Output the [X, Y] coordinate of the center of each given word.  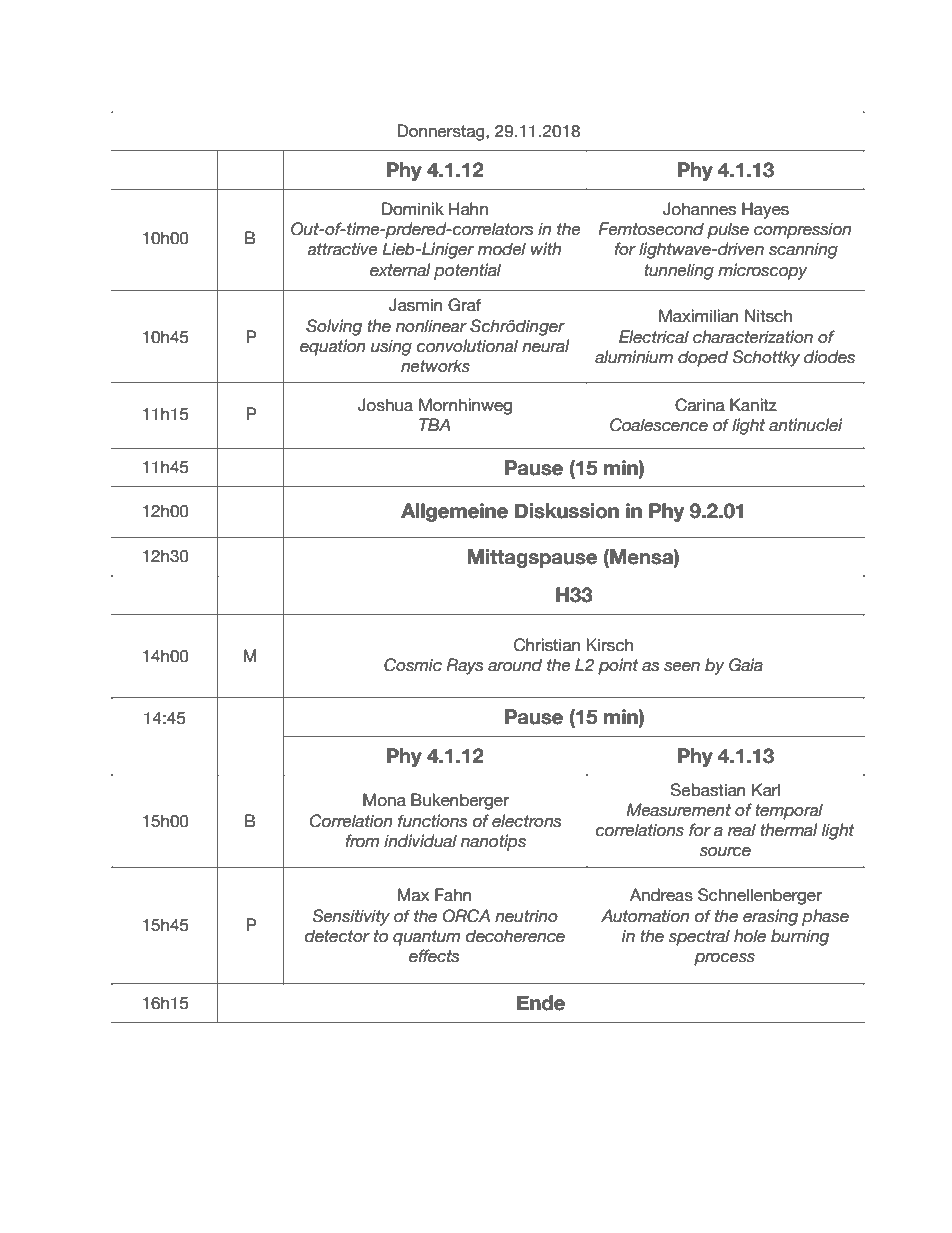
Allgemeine [454, 512]
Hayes [765, 210]
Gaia [746, 665]
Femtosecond [651, 229]
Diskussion [567, 511]
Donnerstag [442, 132]
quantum [426, 938]
